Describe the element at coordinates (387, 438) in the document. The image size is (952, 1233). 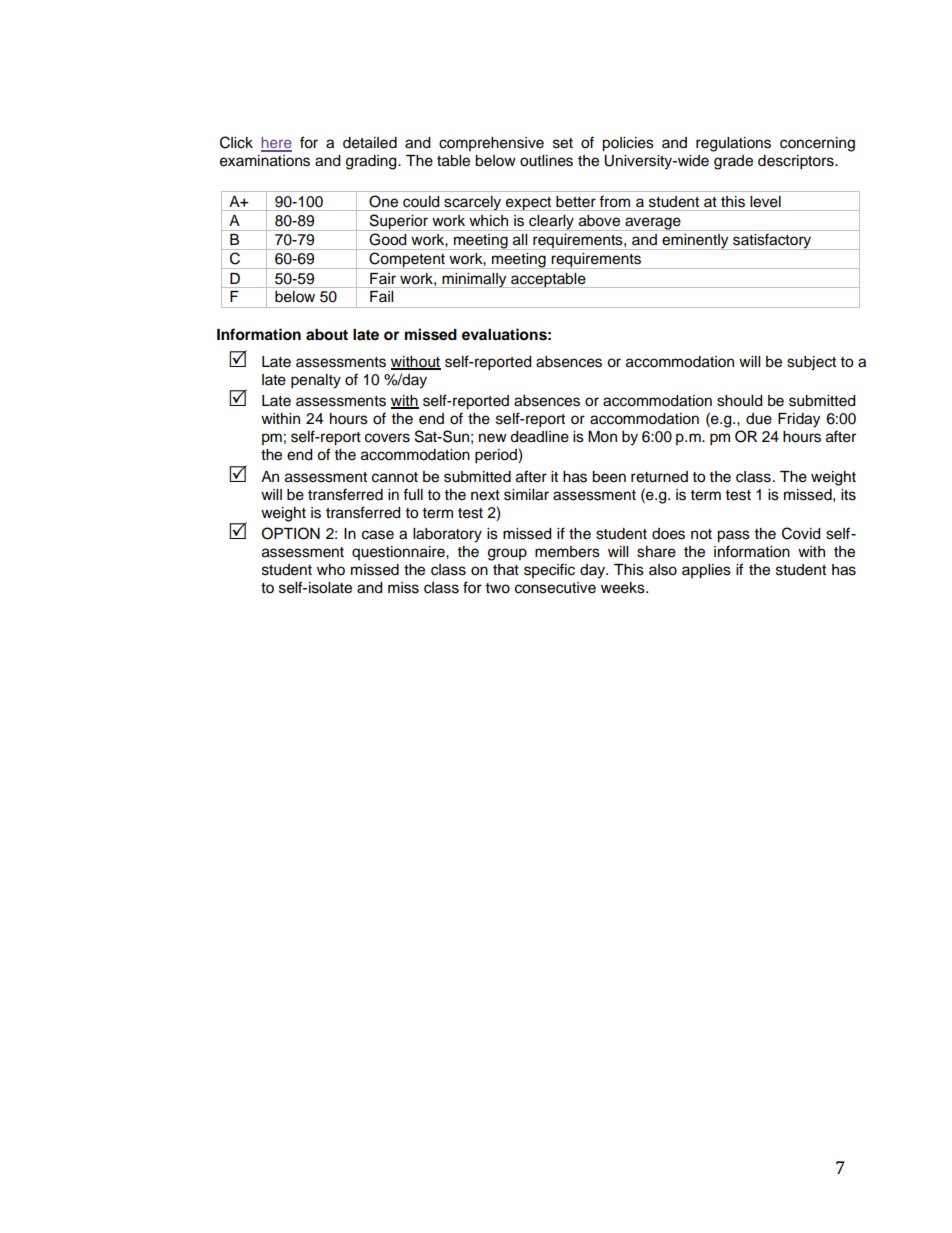
I see `covers` at that location.
